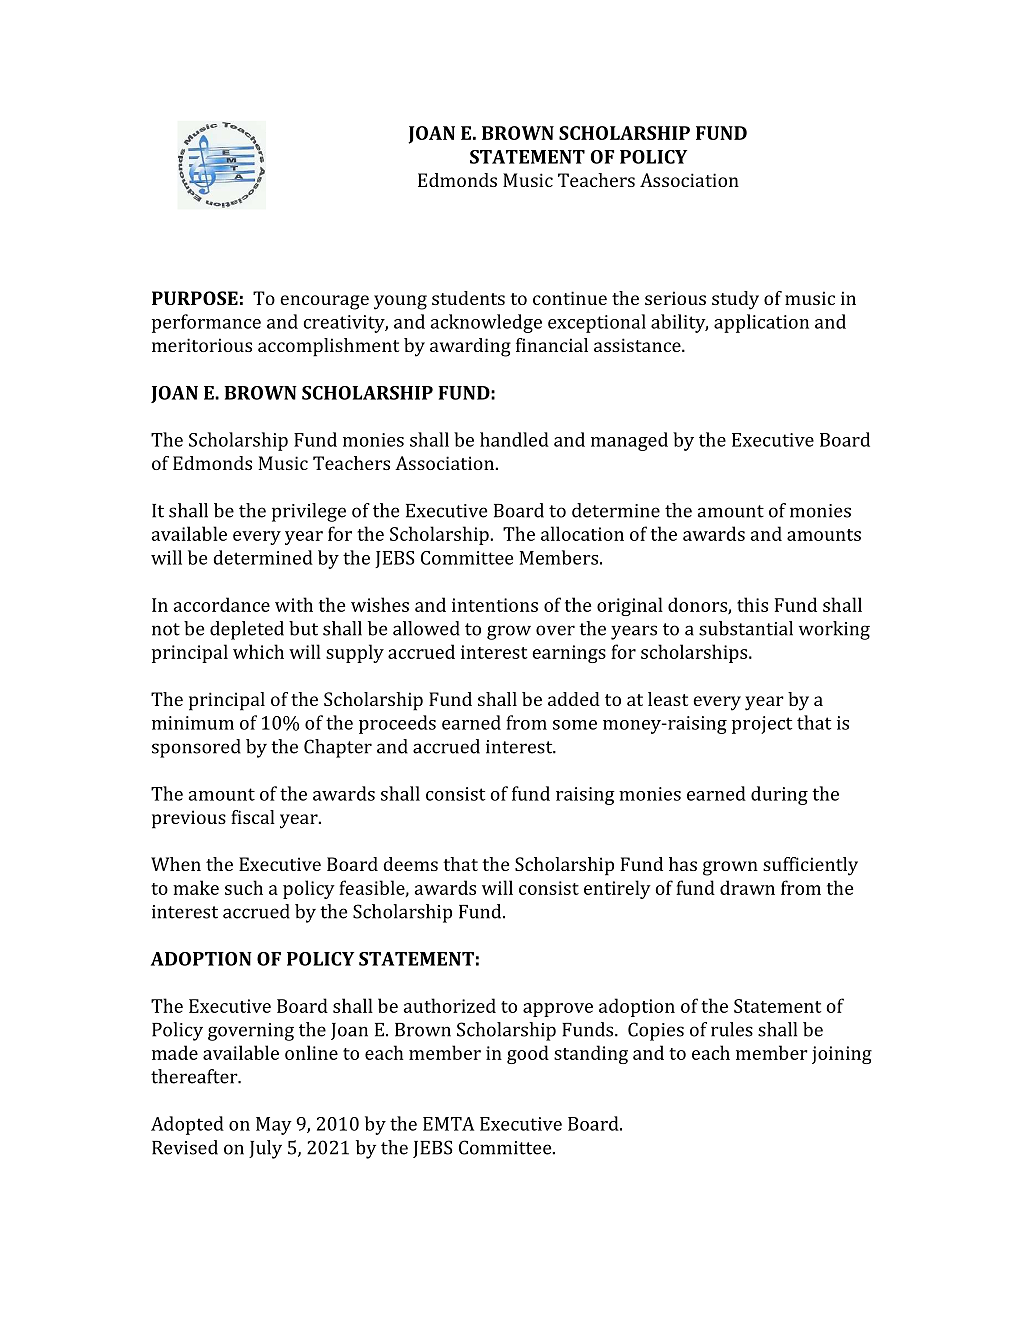 The height and width of the page is (1328, 1026). I want to click on privilege, so click(309, 512).
